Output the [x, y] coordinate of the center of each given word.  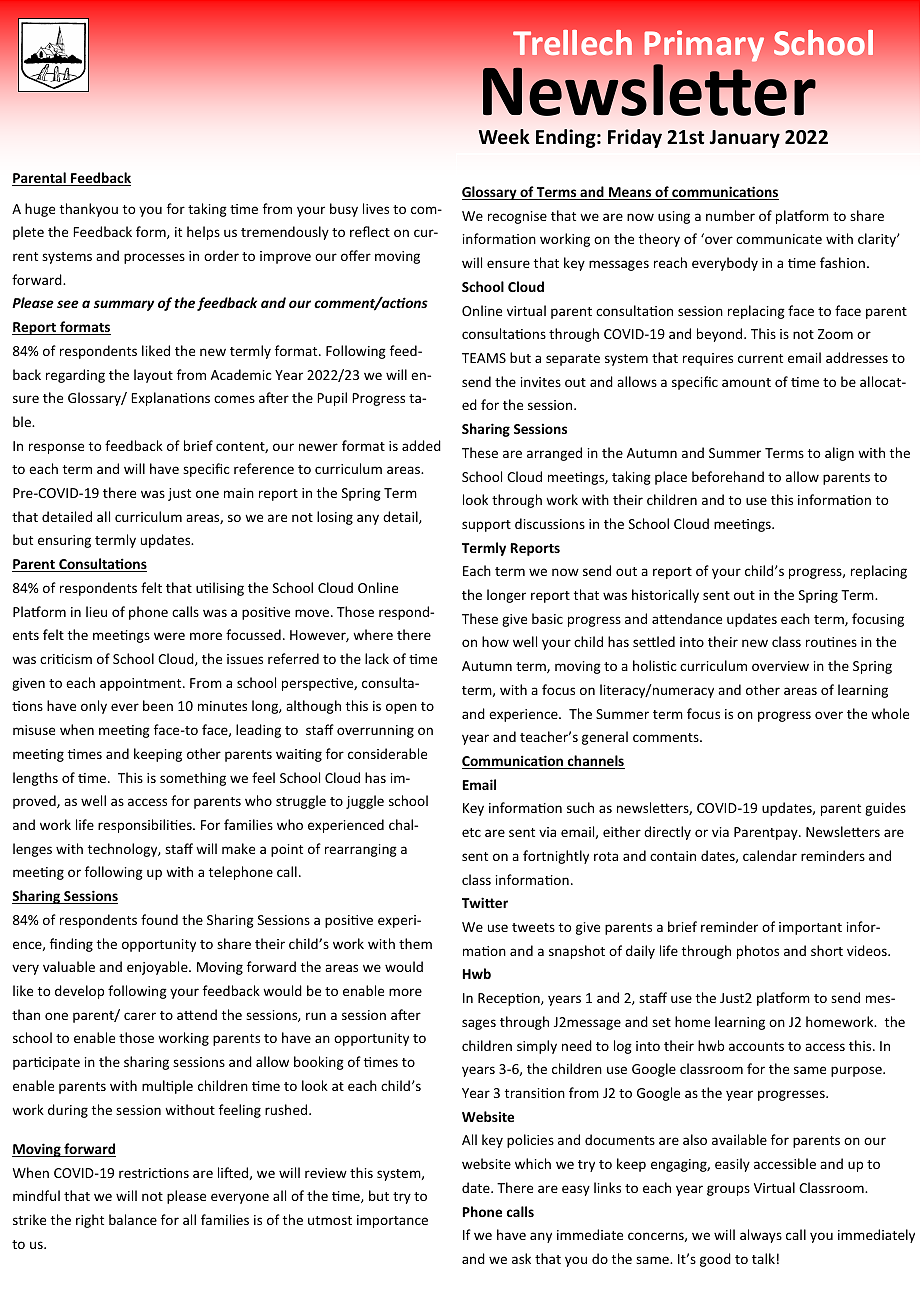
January [744, 139]
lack [377, 658]
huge [40, 210]
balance [133, 1219]
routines [831, 642]
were [169, 636]
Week [504, 137]
